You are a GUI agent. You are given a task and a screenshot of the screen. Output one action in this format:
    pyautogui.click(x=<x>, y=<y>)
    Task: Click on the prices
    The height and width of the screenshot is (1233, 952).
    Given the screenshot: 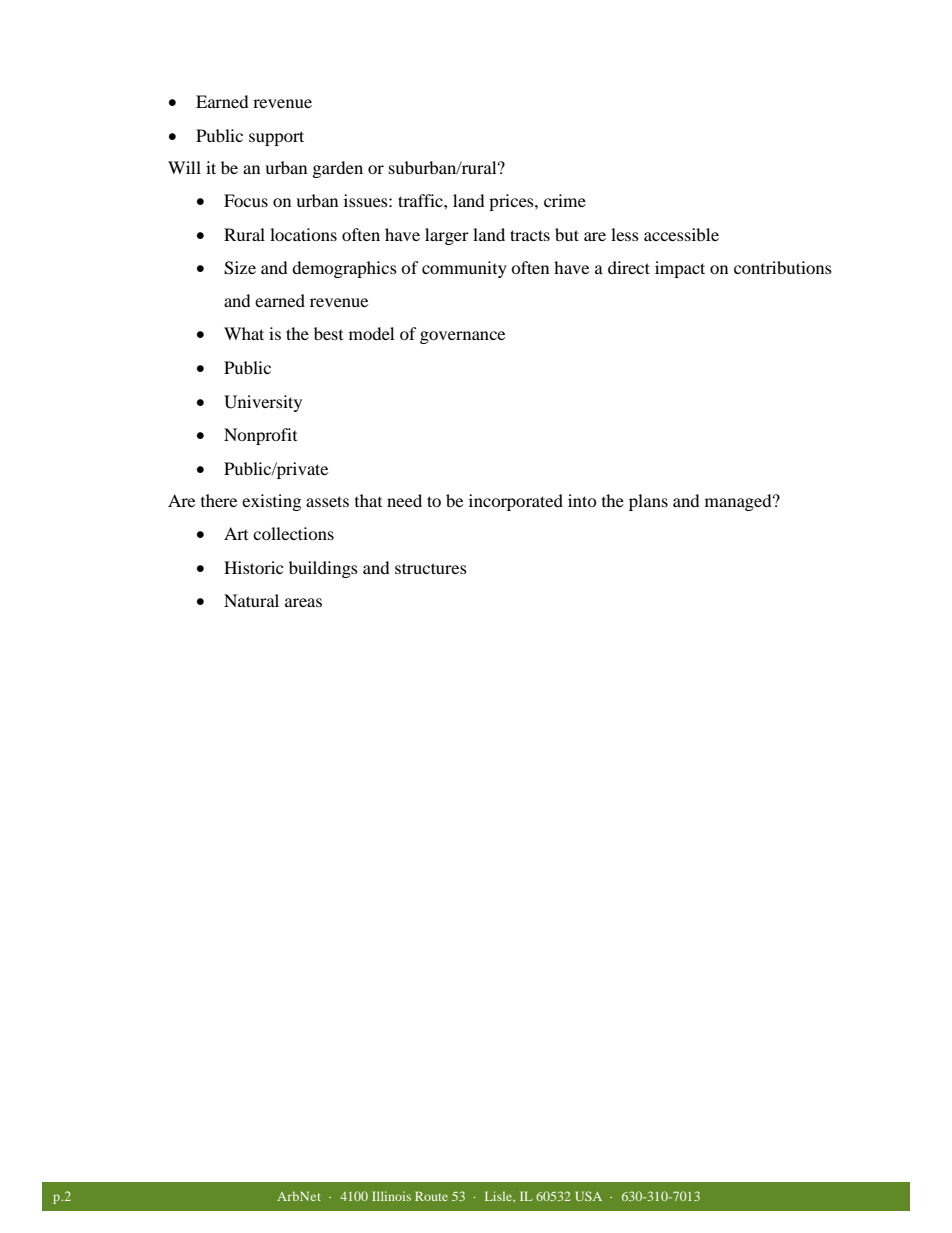 What is the action you would take?
    pyautogui.click(x=512, y=202)
